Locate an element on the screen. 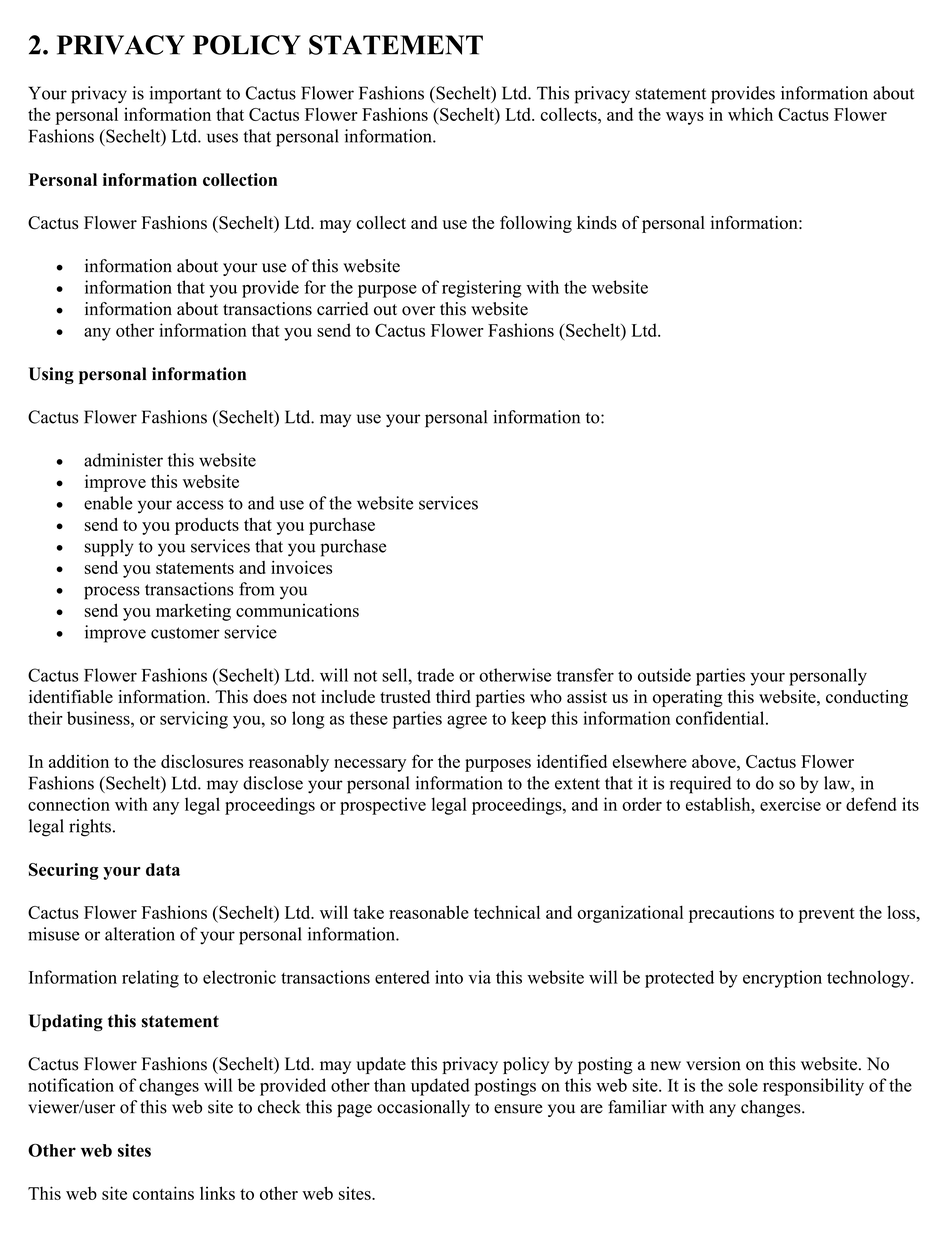  following is located at coordinates (536, 224).
